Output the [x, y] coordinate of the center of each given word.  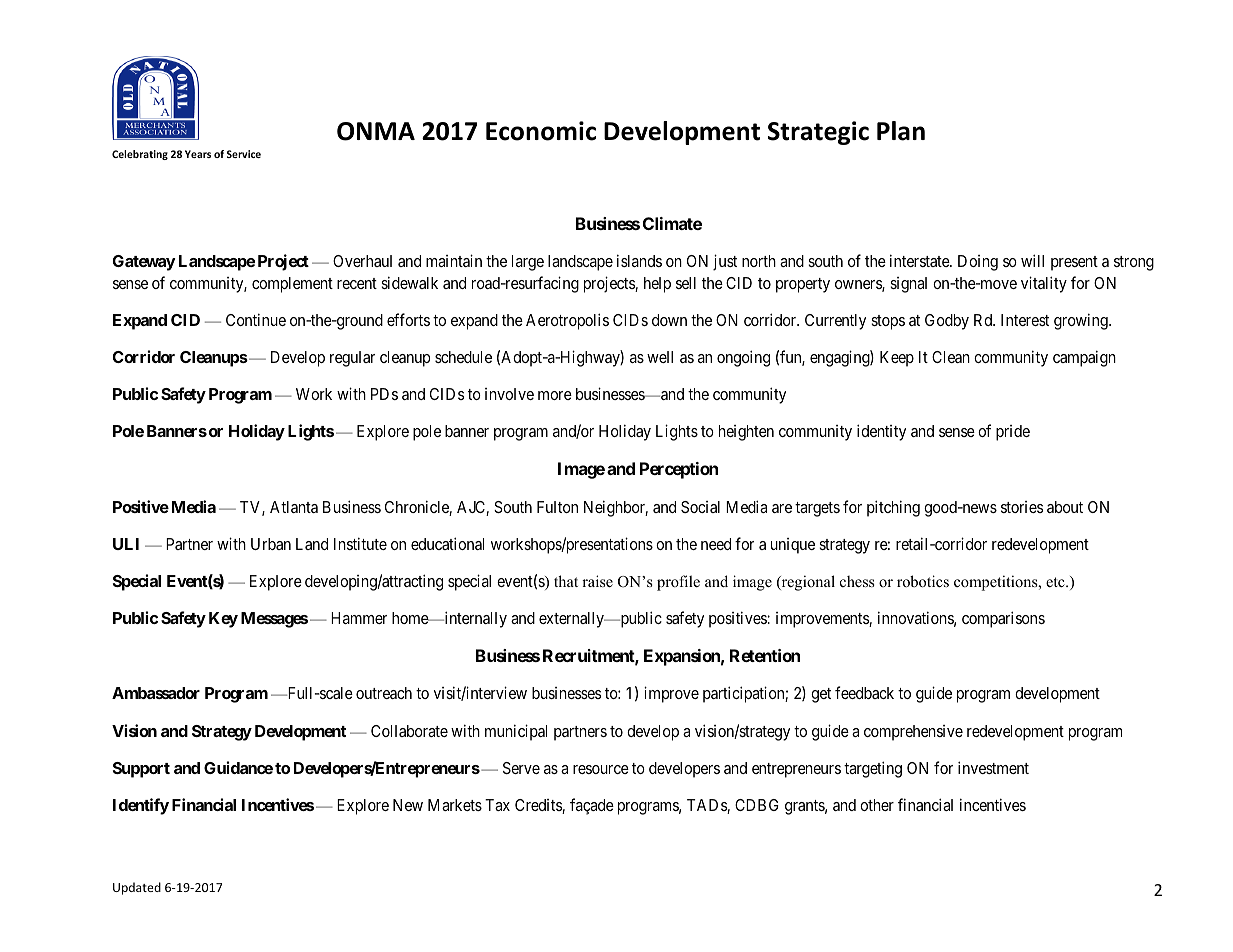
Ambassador [156, 693]
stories [1022, 507]
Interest [1025, 320]
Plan [901, 131]
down [669, 320]
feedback [864, 692]
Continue [256, 319]
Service [244, 154]
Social [700, 507]
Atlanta [294, 507]
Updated [137, 888]
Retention [765, 655]
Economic [541, 131]
